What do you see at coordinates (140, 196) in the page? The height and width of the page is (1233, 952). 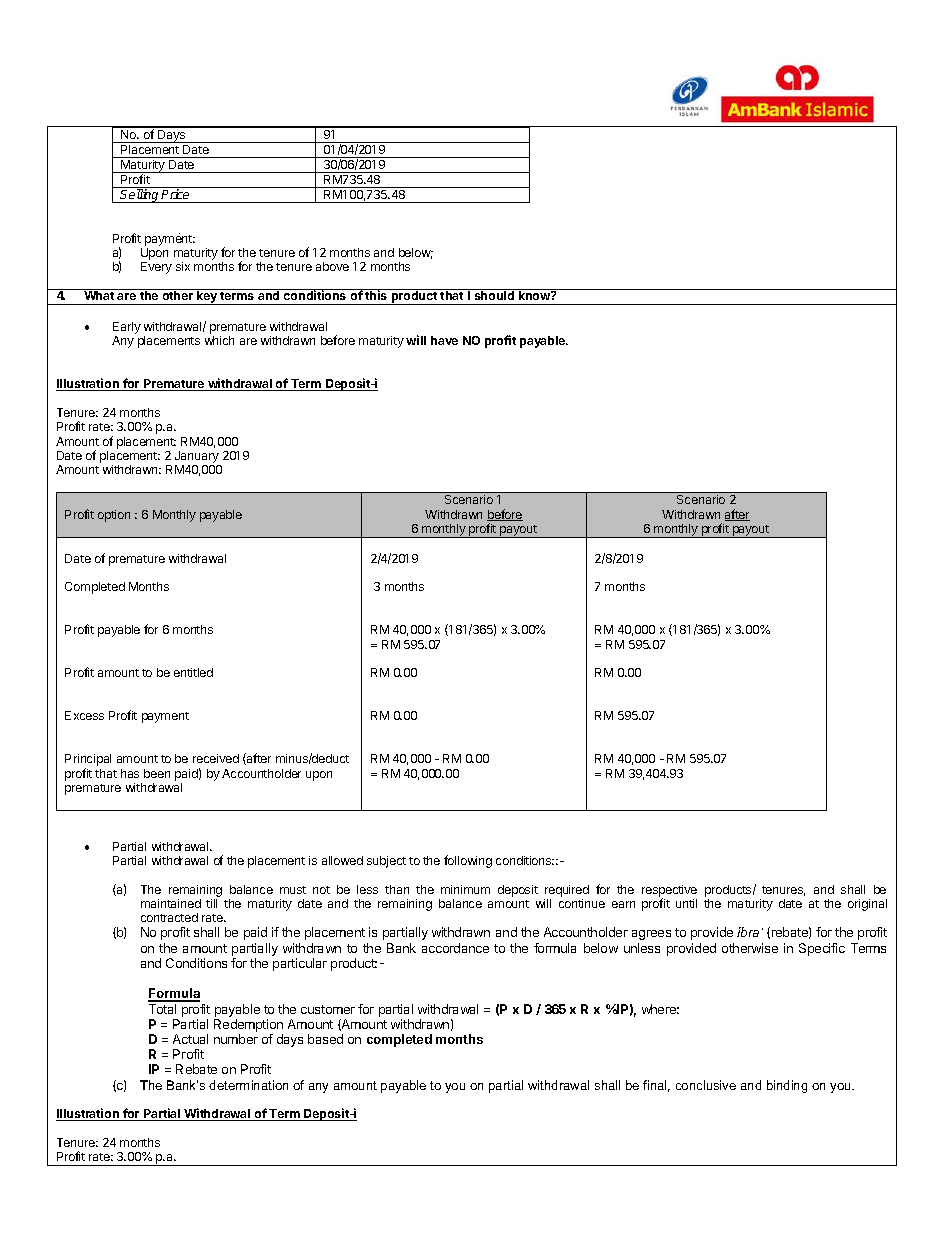 I see `Selling` at bounding box center [140, 196].
